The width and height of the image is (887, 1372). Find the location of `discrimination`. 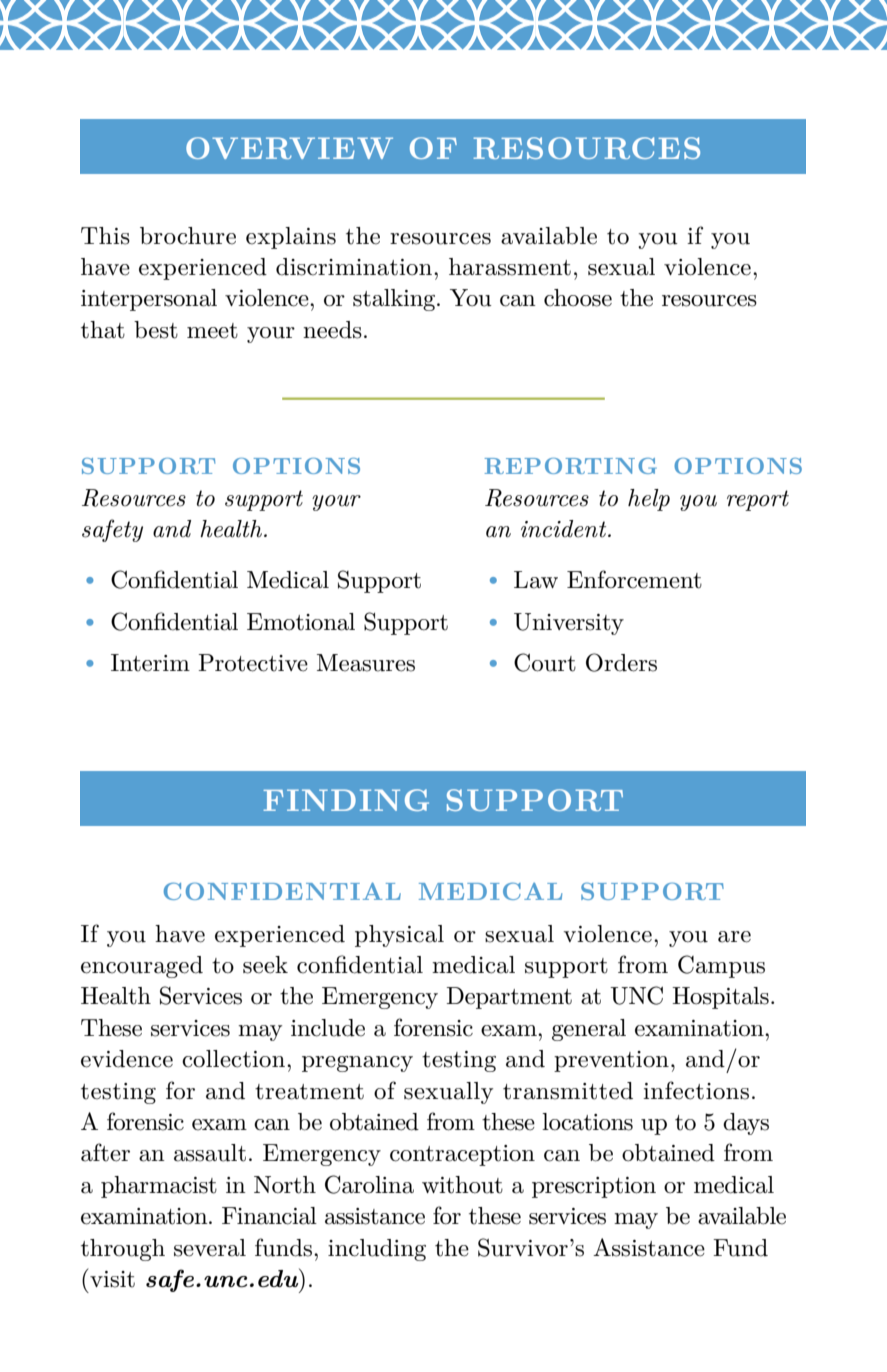

discrimination is located at coordinates (355, 267).
